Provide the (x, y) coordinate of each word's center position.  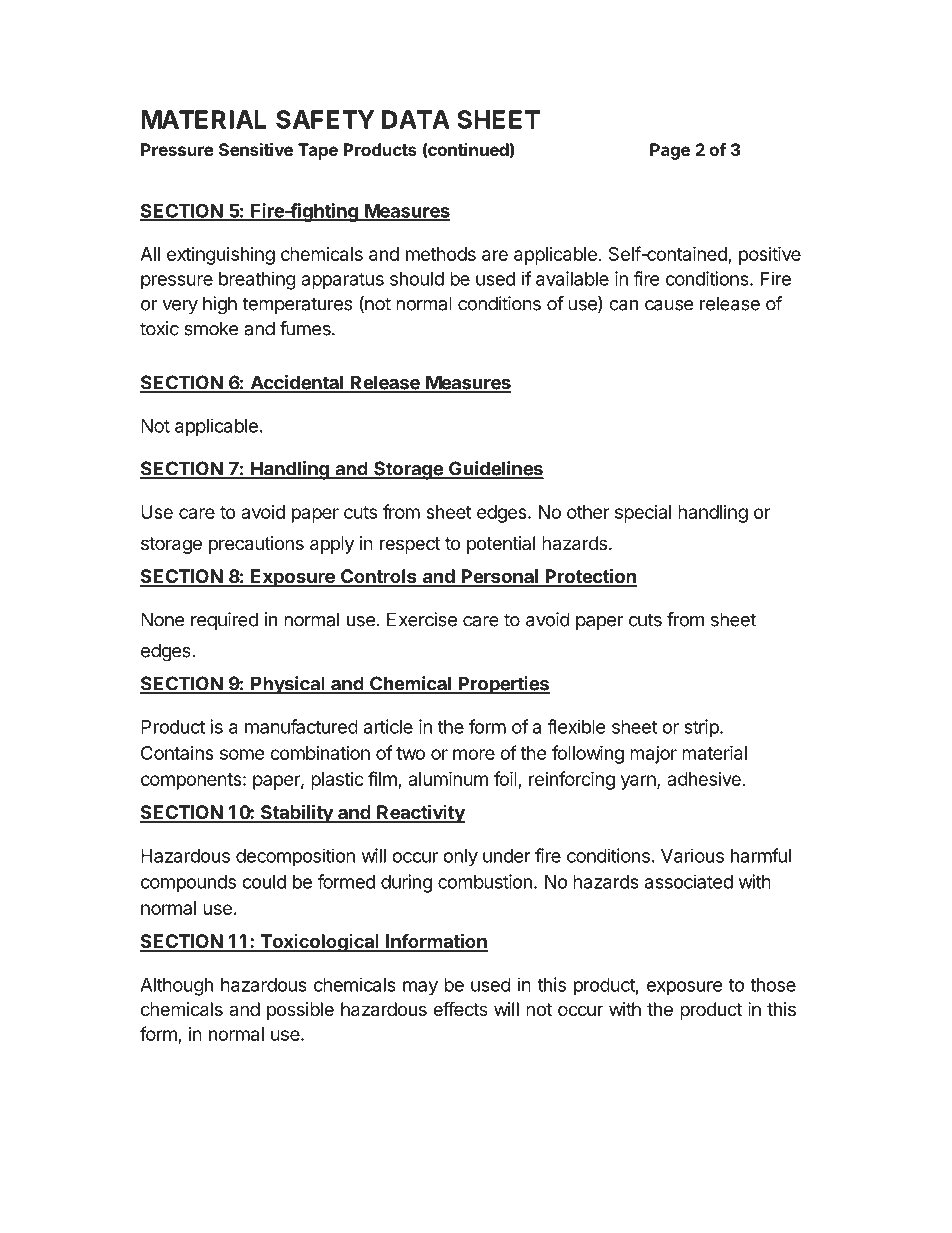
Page (670, 151)
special (643, 514)
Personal (500, 577)
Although (176, 987)
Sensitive (256, 149)
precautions (256, 545)
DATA (416, 119)
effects (460, 1008)
